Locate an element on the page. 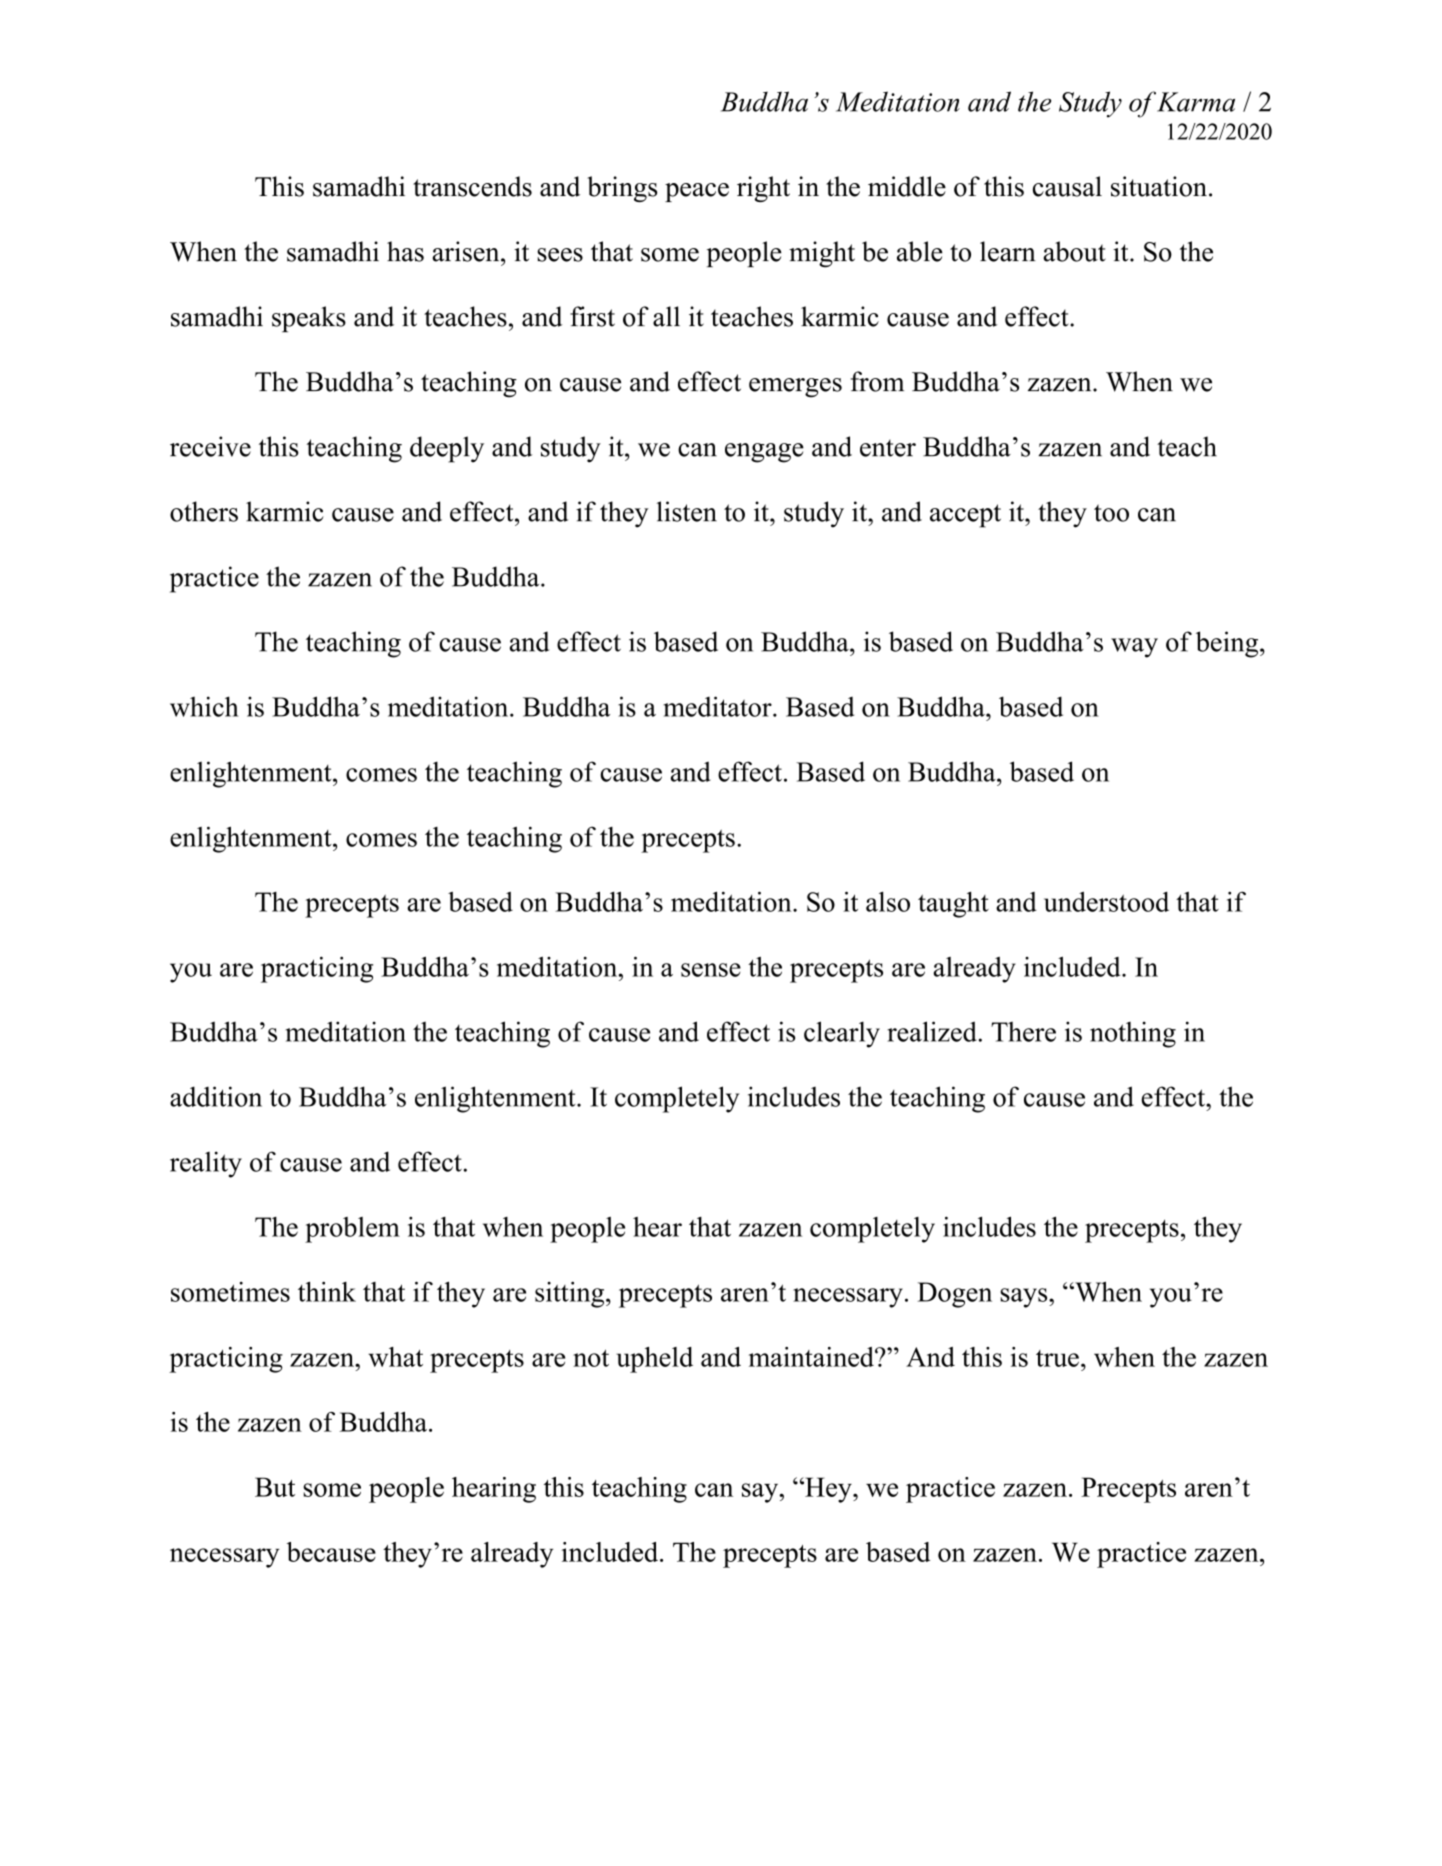  engage is located at coordinates (764, 453).
